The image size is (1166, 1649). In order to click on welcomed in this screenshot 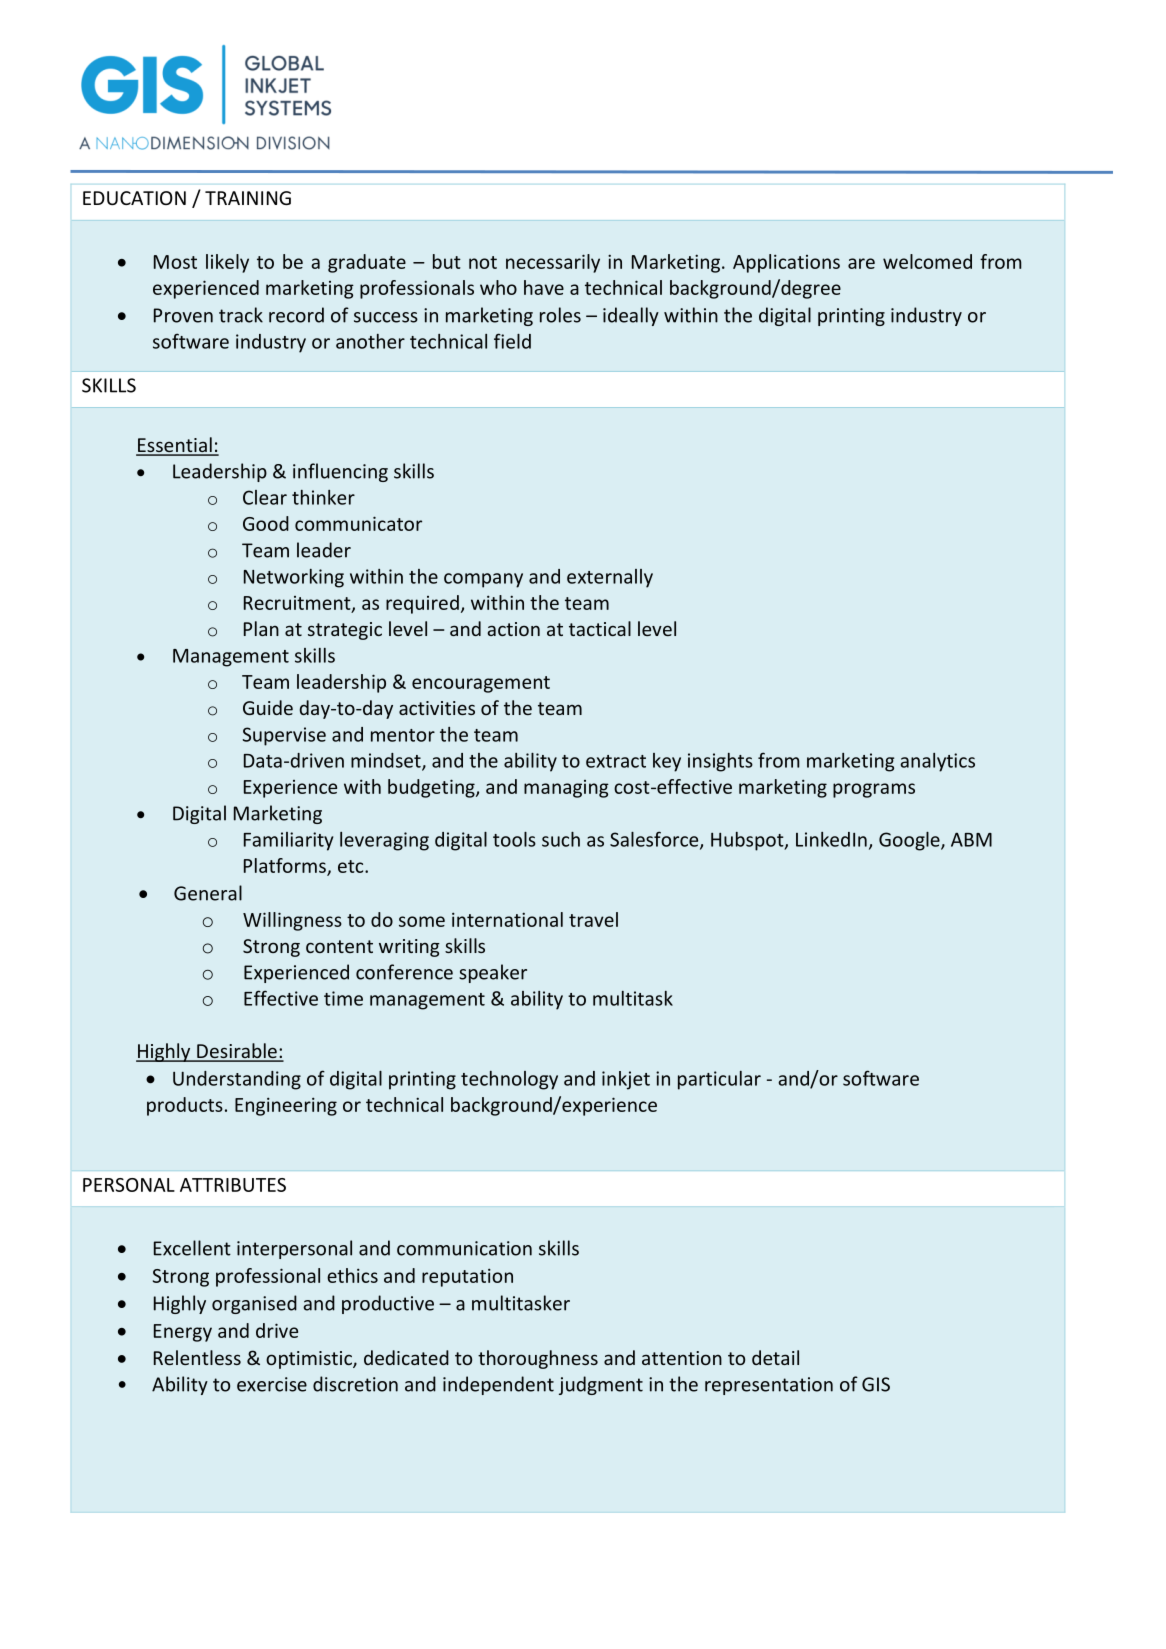, I will do `click(927, 261)`.
